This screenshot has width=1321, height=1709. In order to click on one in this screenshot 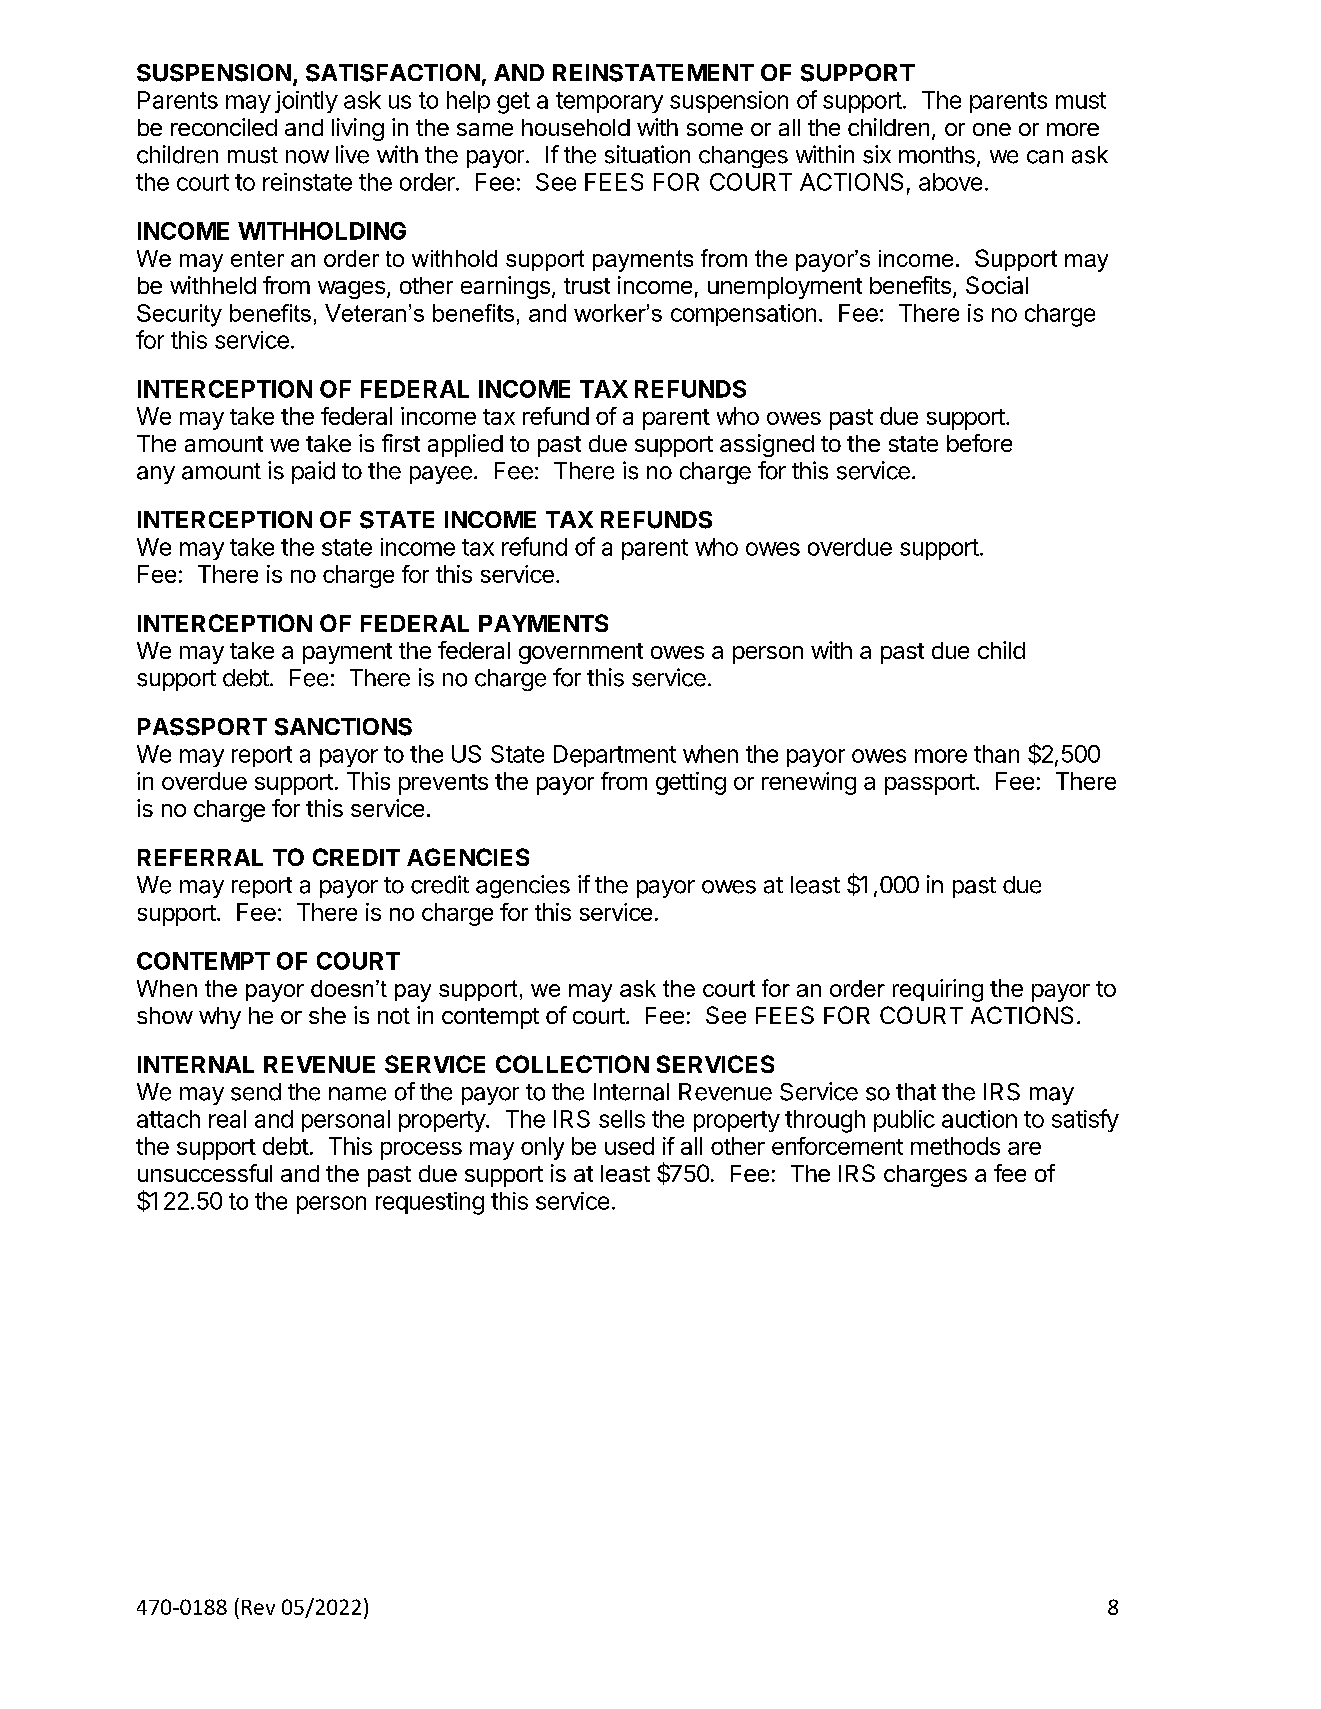, I will do `click(992, 129)`.
